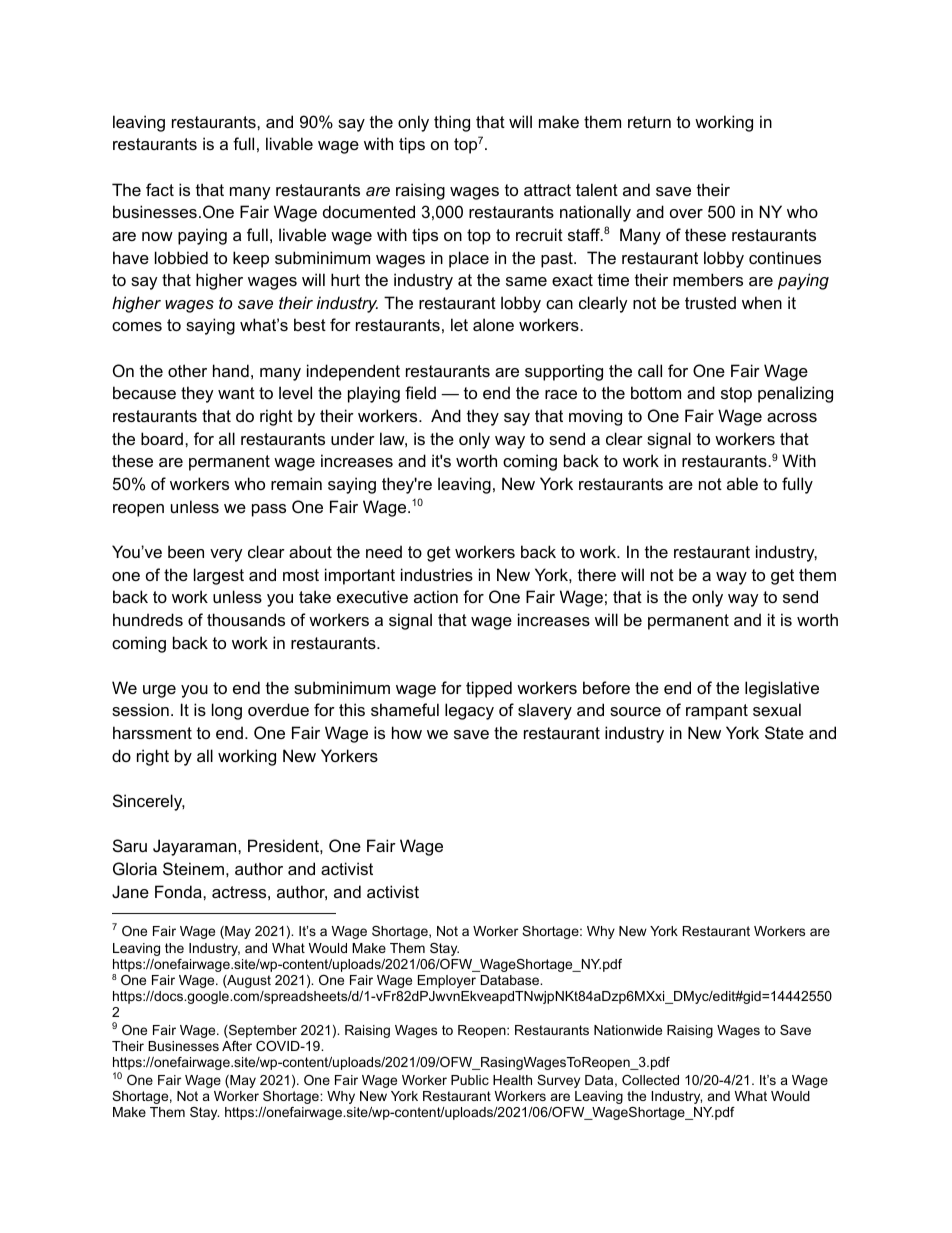 The height and width of the screenshot is (1233, 952). What do you see at coordinates (160, 189) in the screenshot?
I see `fact` at bounding box center [160, 189].
